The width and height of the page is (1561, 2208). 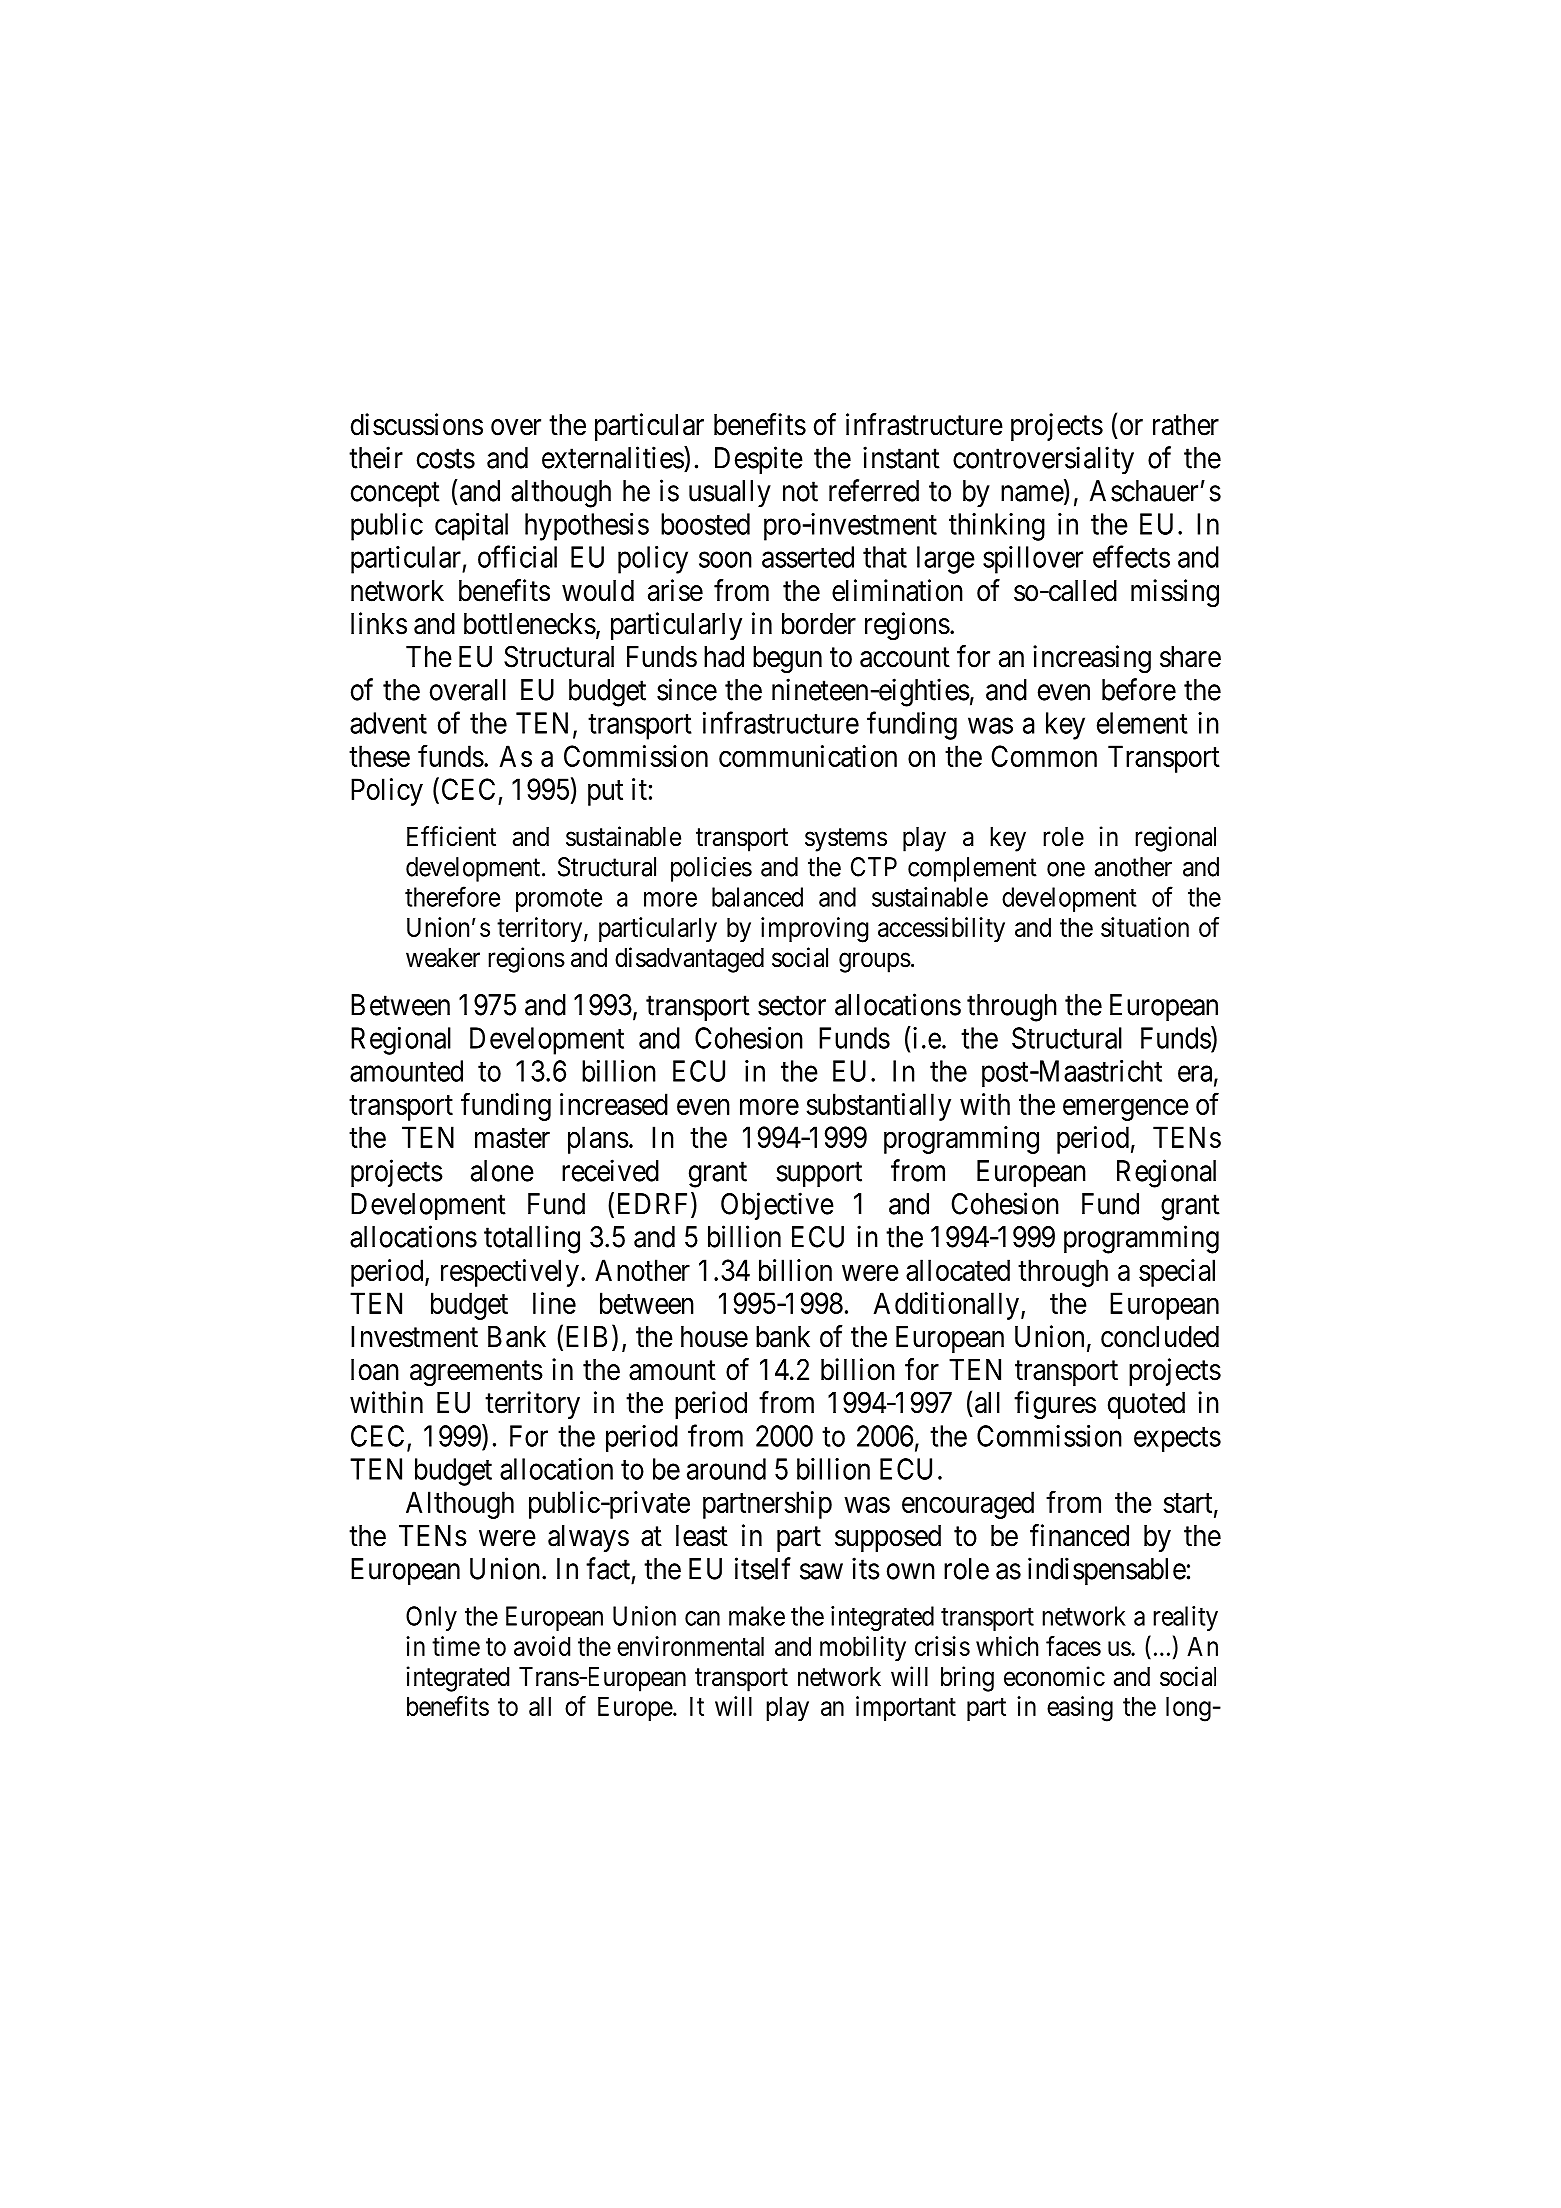 What do you see at coordinates (757, 897) in the page?
I see `balanced` at bounding box center [757, 897].
